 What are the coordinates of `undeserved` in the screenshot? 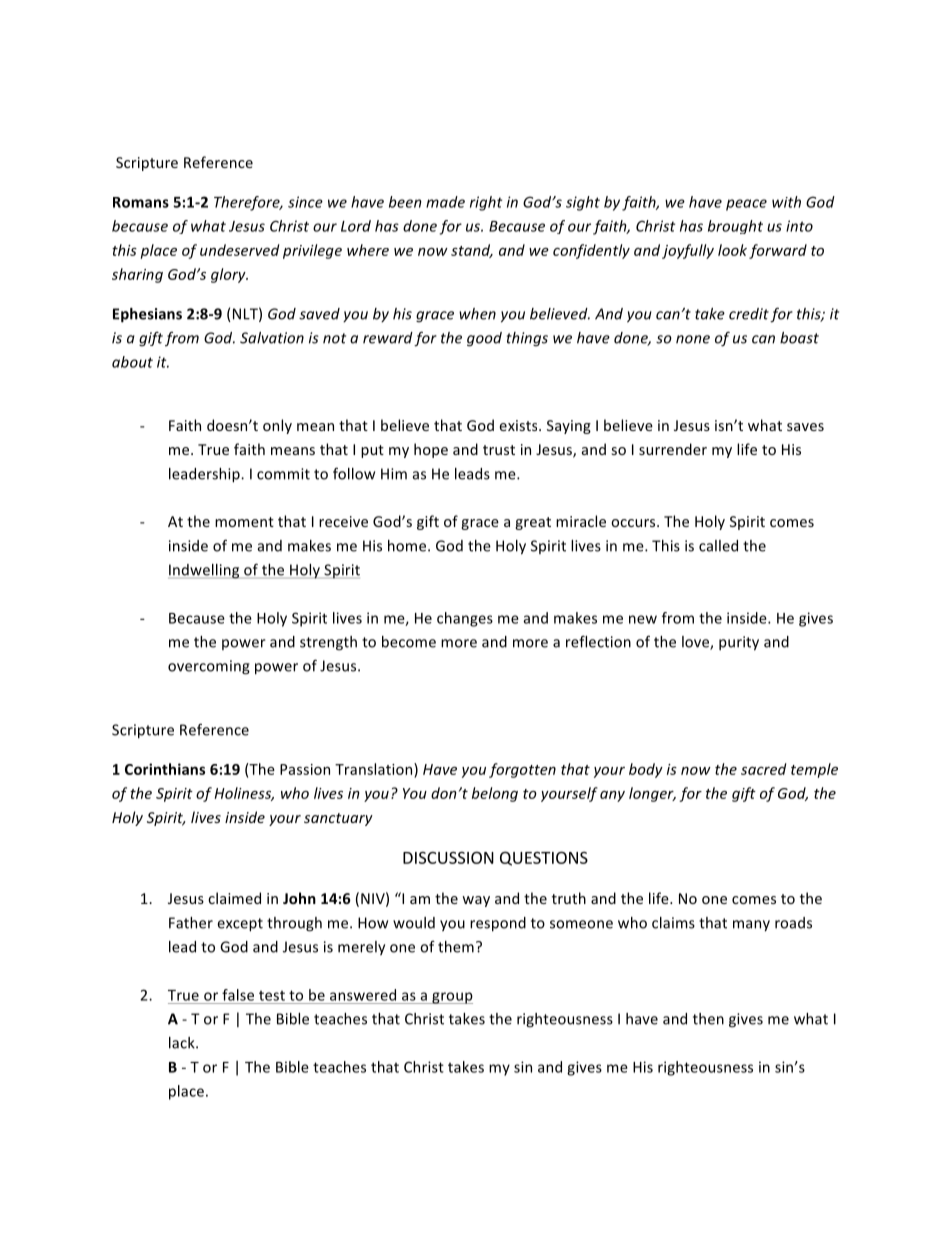 It's located at (239, 250).
